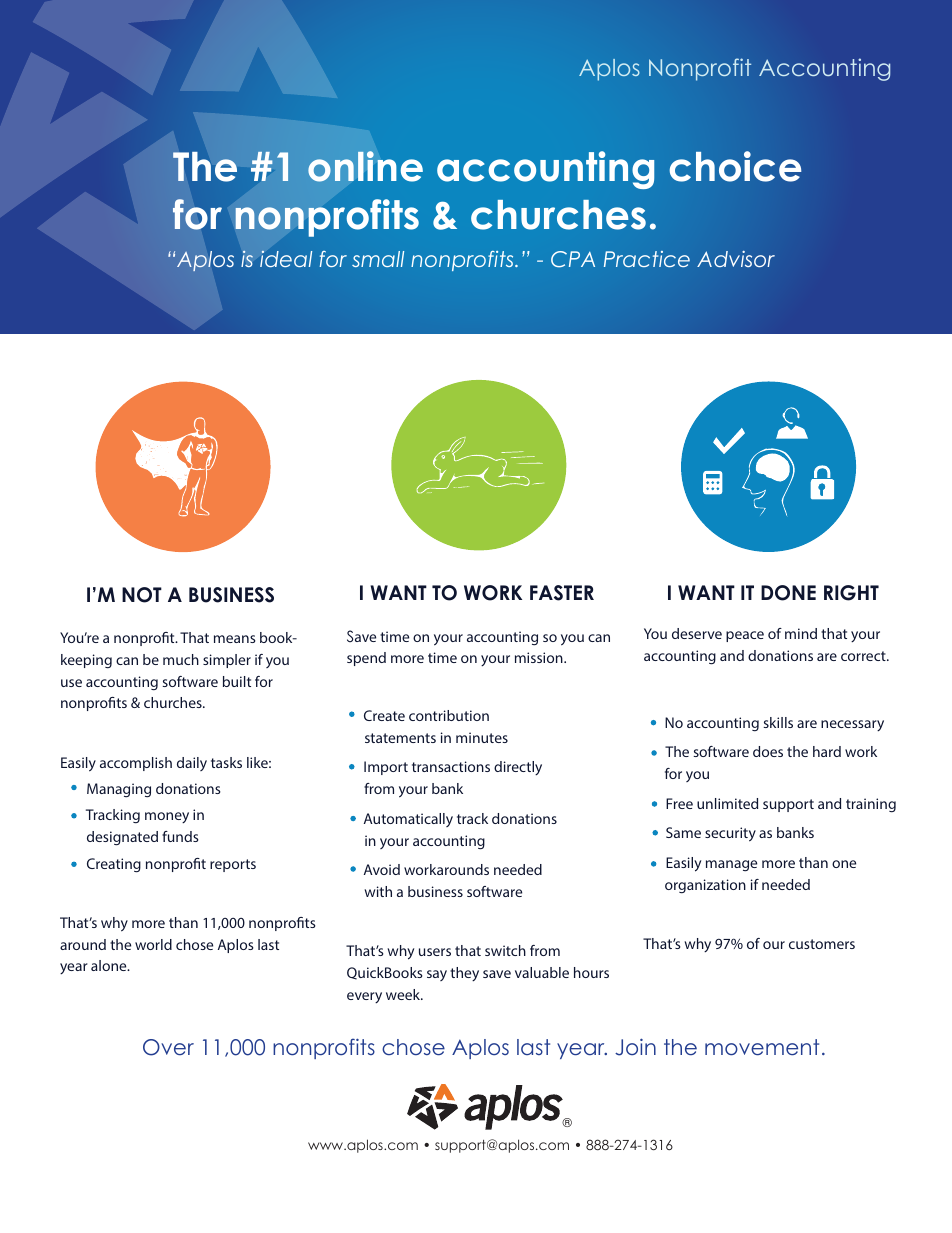 The width and height of the screenshot is (952, 1233). What do you see at coordinates (286, 258) in the screenshot?
I see `ideal` at bounding box center [286, 258].
